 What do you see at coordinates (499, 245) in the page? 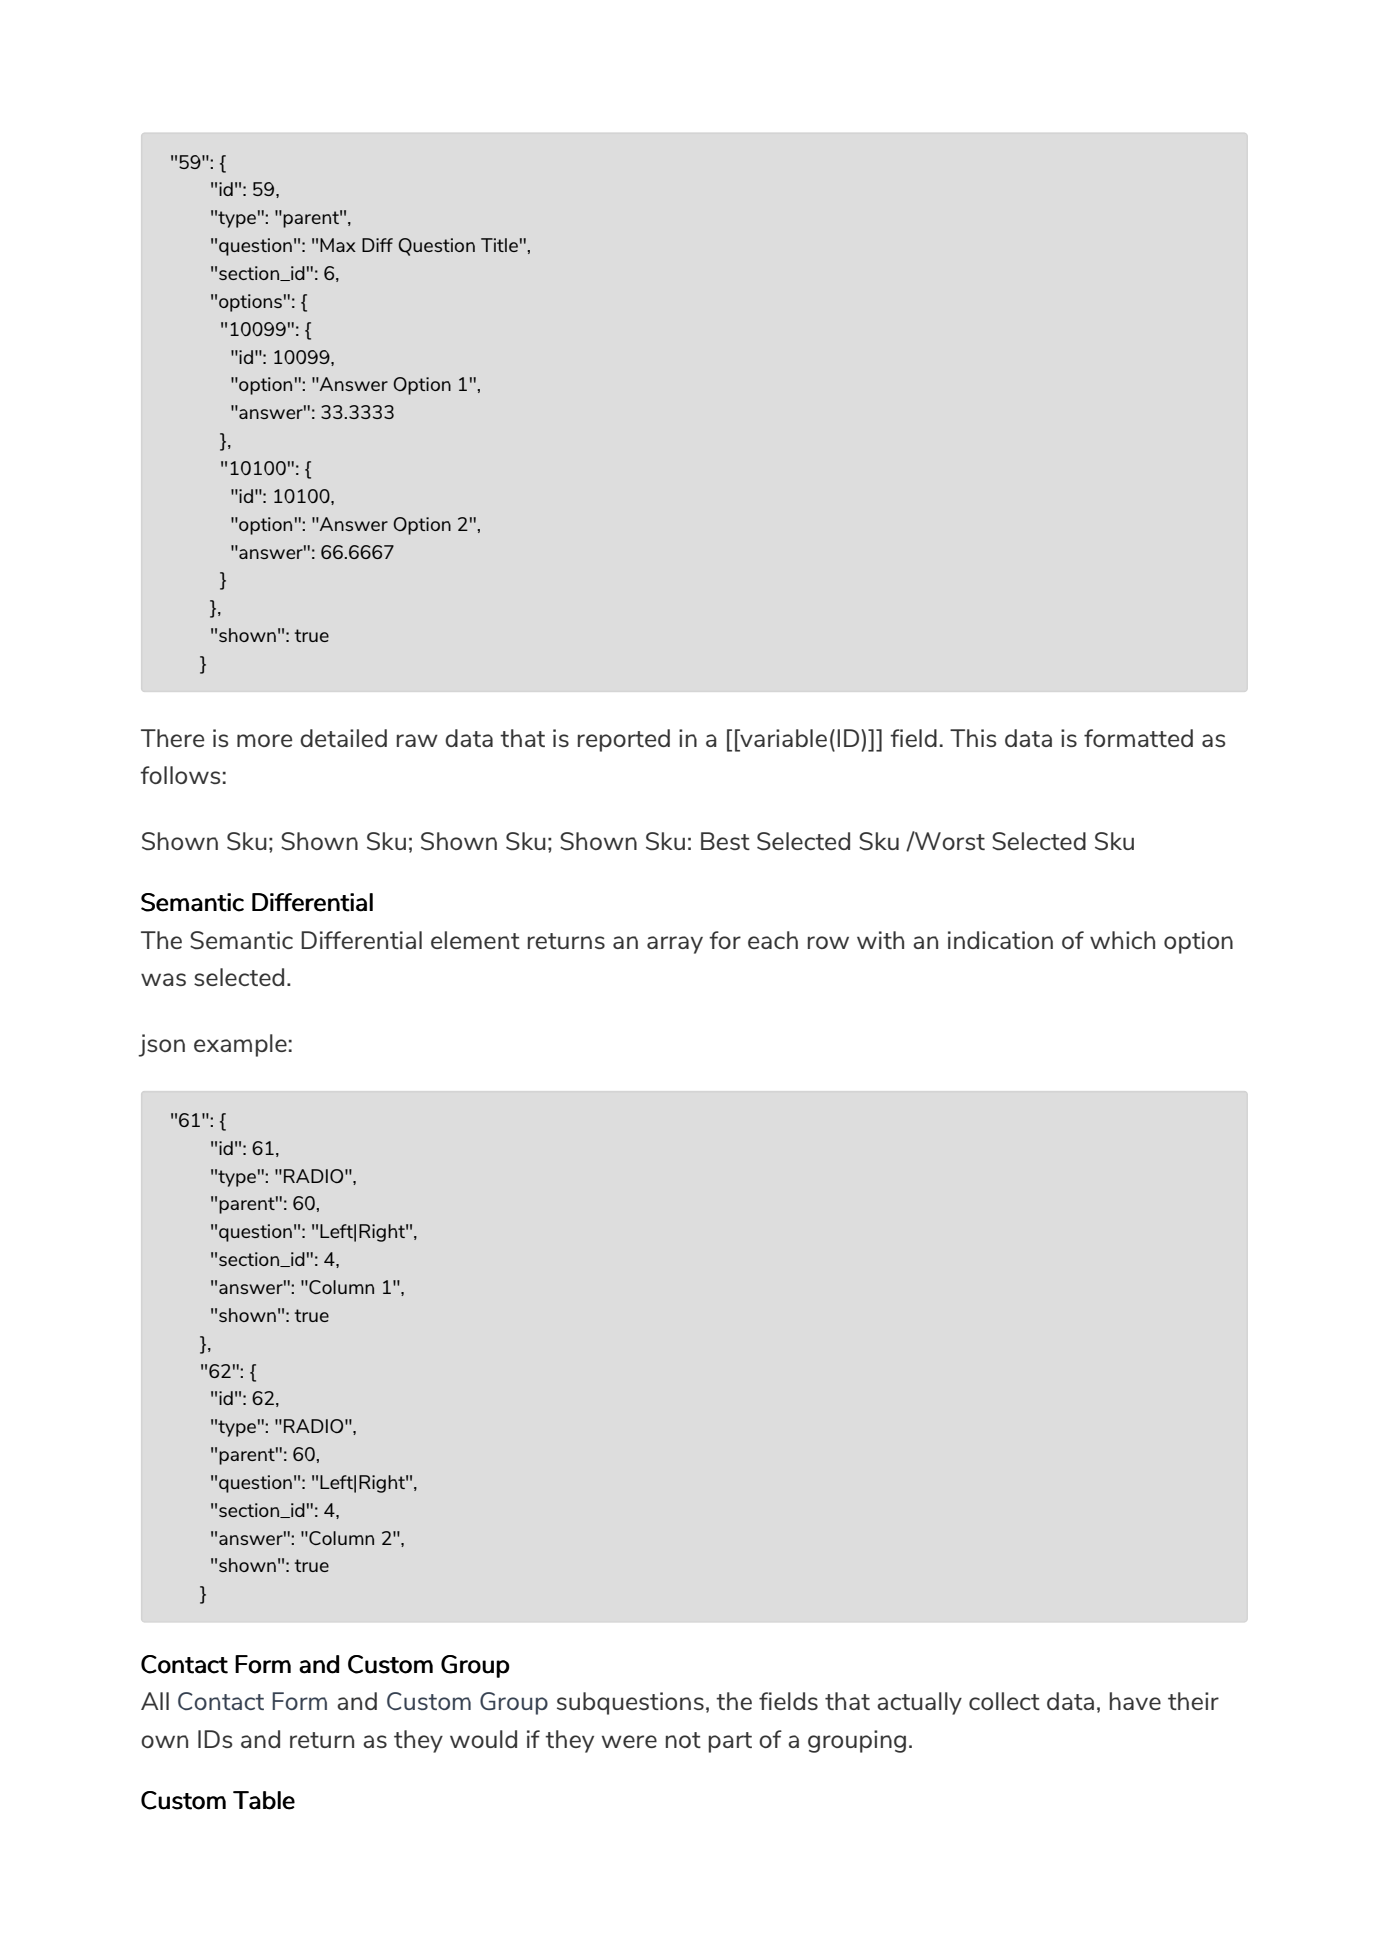
I see `Title` at bounding box center [499, 245].
